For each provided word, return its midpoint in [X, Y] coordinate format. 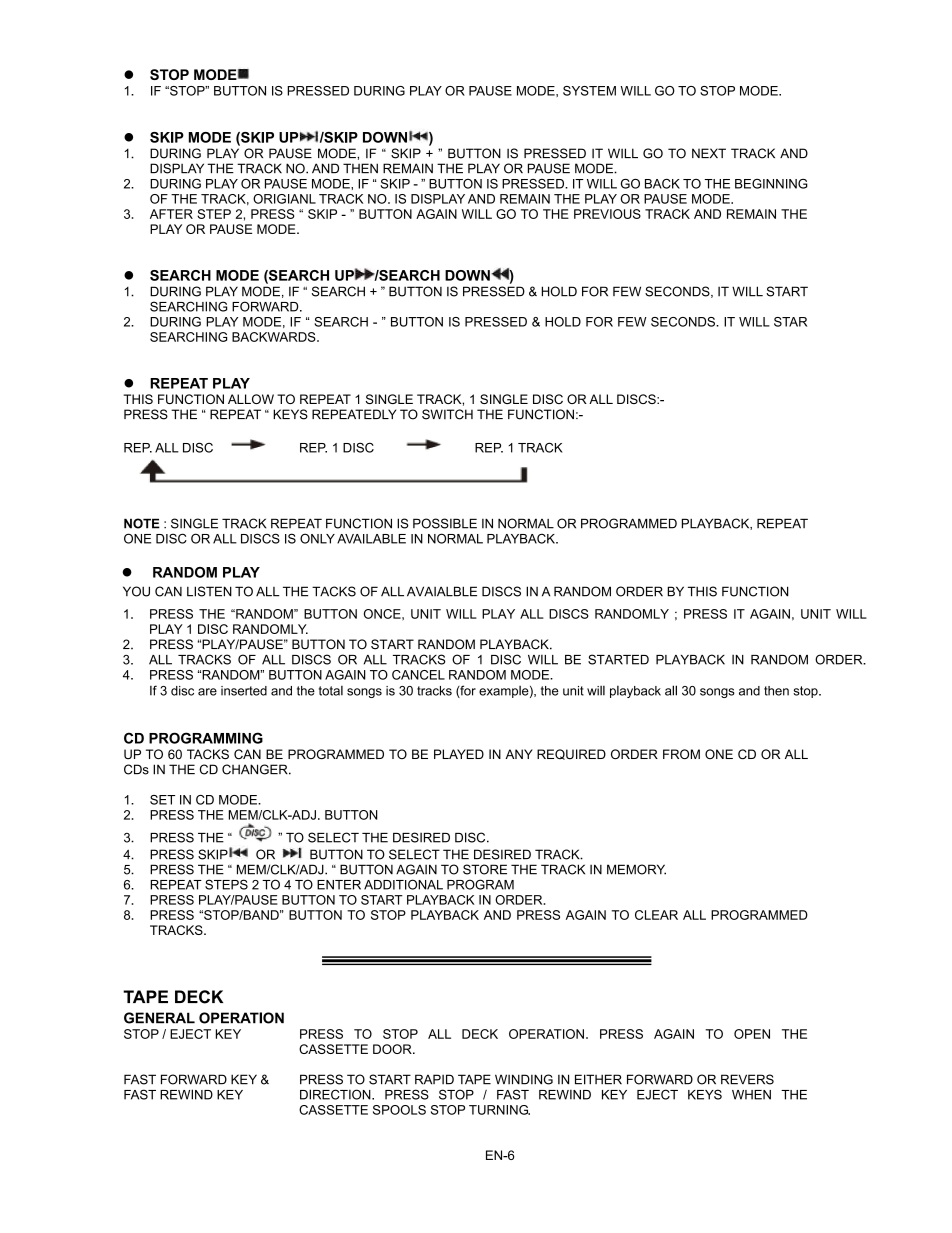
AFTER [171, 214]
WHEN [751, 1095]
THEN [360, 168]
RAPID [434, 1079]
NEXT [709, 153]
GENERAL [159, 1018]
